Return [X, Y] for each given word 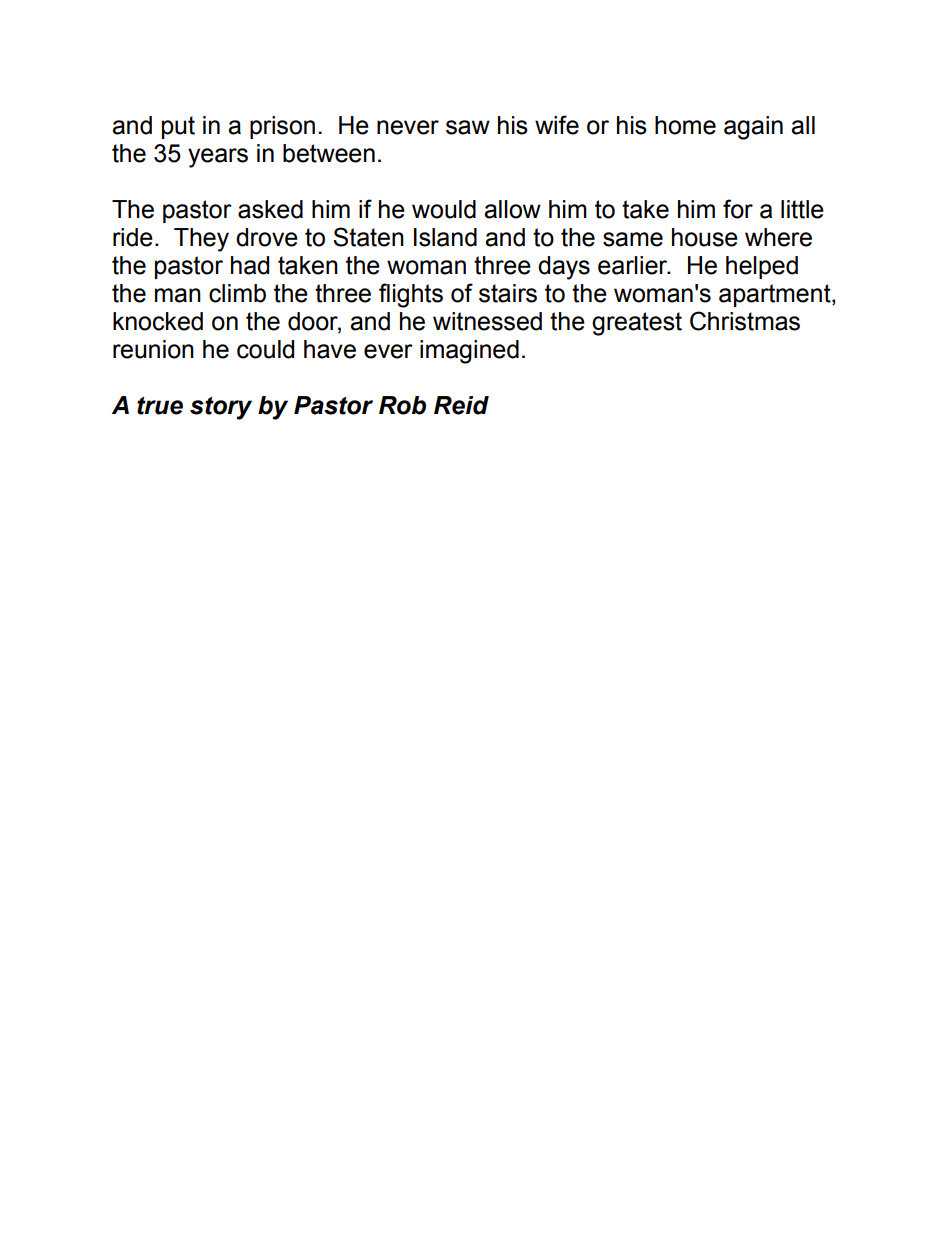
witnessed [487, 321]
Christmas [745, 321]
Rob [402, 405]
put [178, 127]
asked [270, 209]
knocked [158, 321]
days [564, 268]
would [444, 209]
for [738, 209]
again [753, 128]
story [221, 408]
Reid [461, 405]
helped [762, 267]
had [250, 265]
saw [468, 127]
